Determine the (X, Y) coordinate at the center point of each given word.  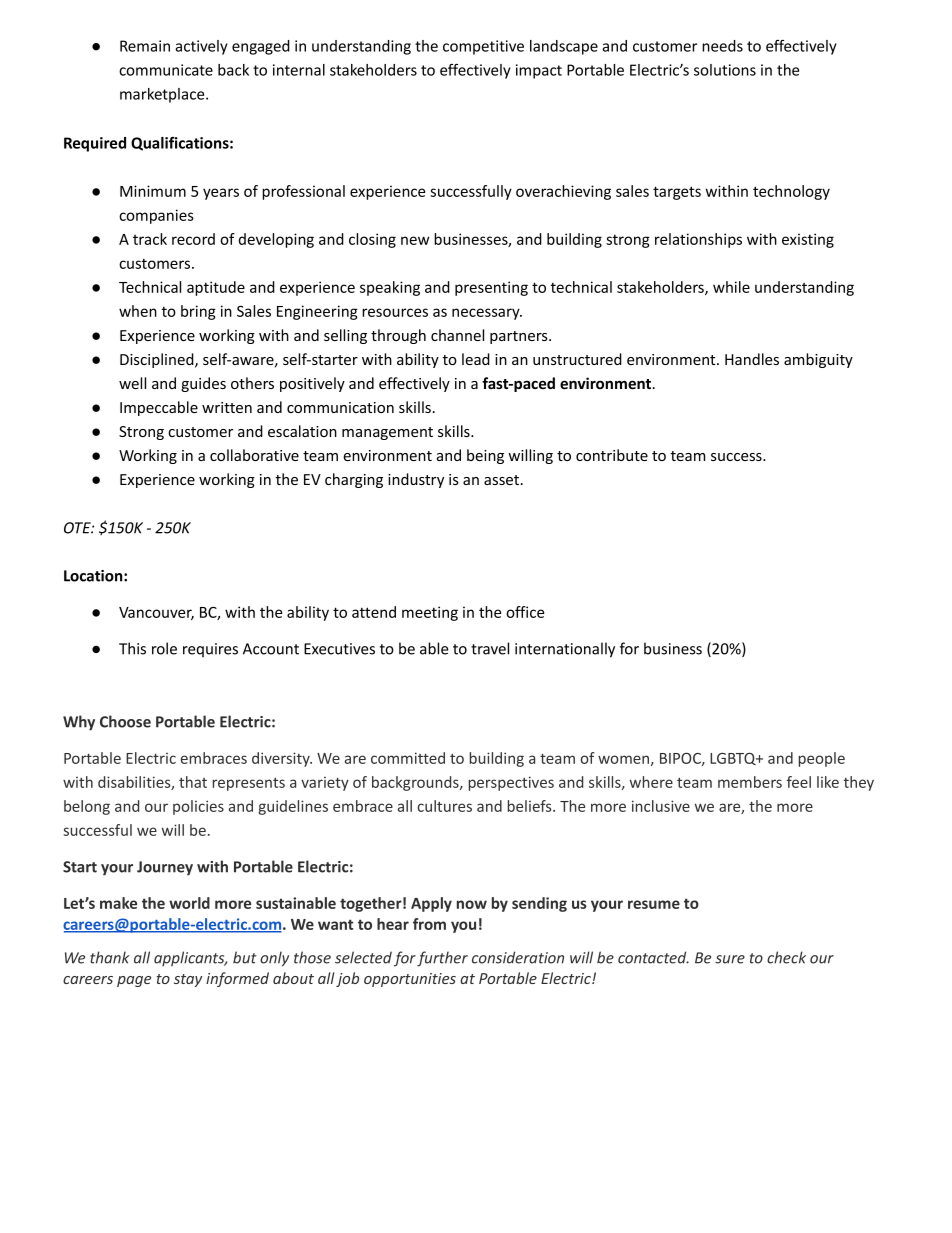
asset (503, 480)
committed (408, 758)
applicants (190, 958)
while (731, 287)
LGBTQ (734, 759)
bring (198, 312)
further (442, 959)
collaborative (254, 455)
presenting (491, 288)
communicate (166, 70)
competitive (483, 47)
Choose (125, 721)
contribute (612, 455)
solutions (725, 70)
